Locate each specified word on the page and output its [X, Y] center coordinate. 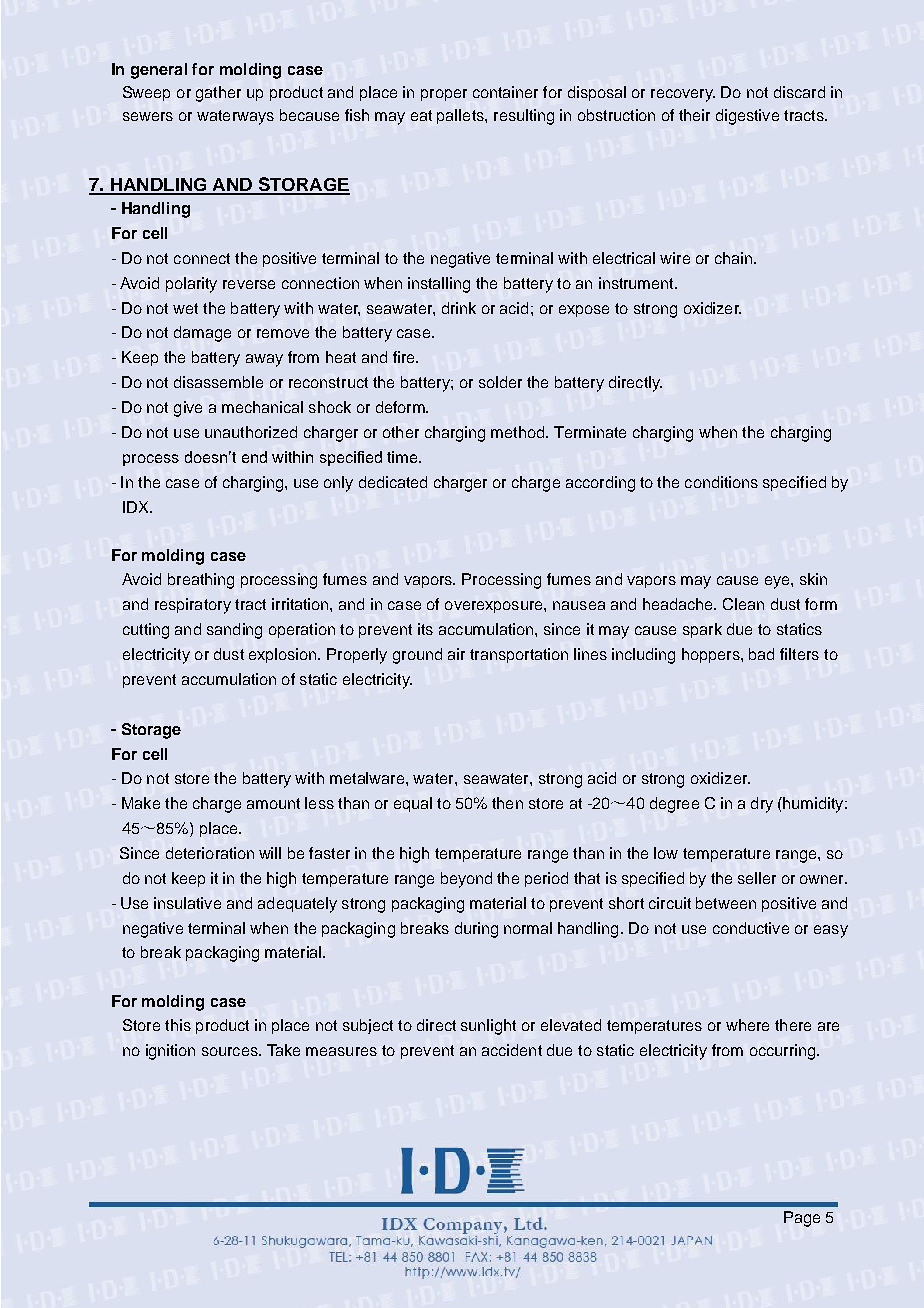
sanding [234, 631]
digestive [747, 117]
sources [231, 1051]
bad [761, 654]
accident [512, 1050]
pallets [461, 116]
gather [218, 94]
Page [802, 1219]
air [456, 654]
